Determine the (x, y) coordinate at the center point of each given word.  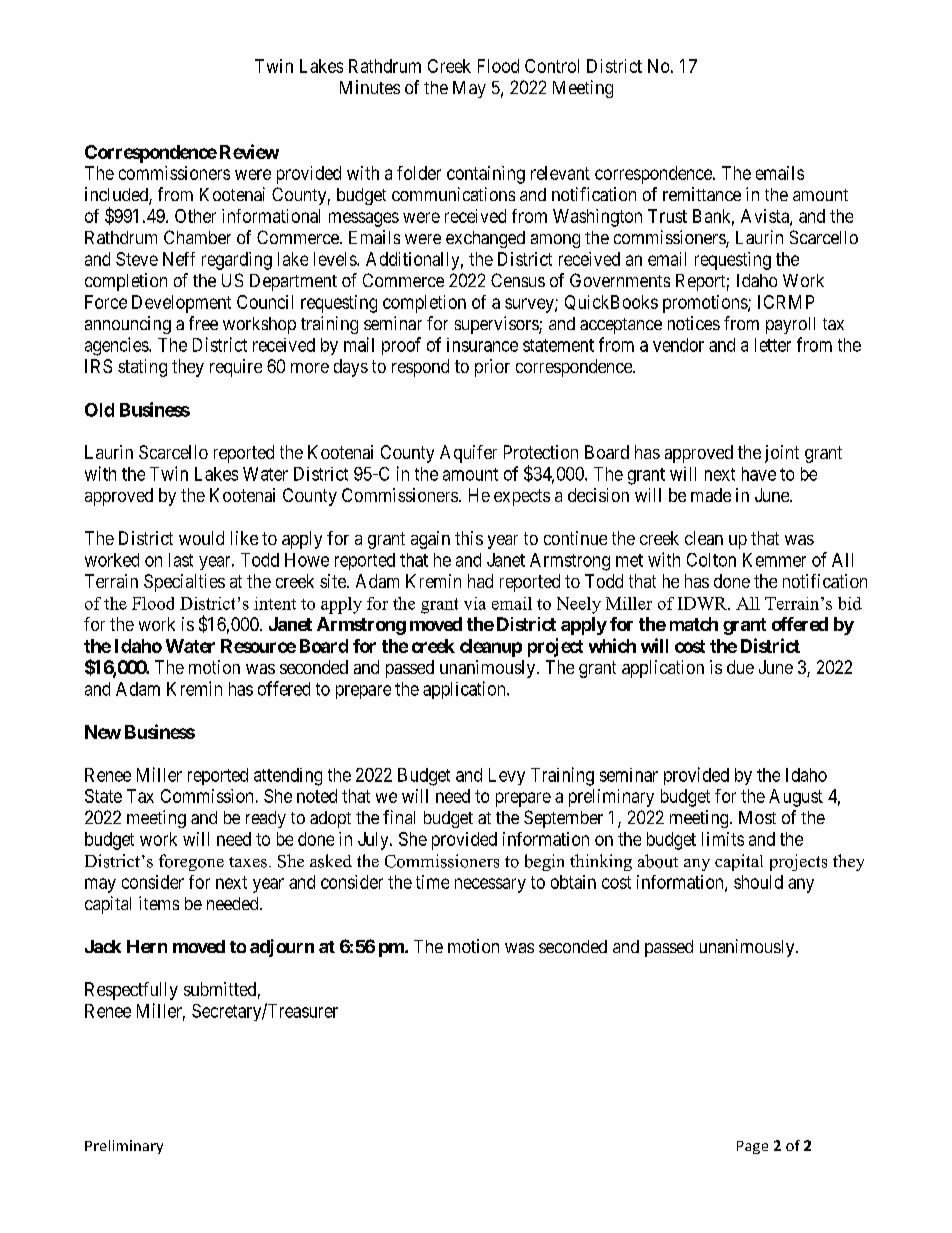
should (758, 882)
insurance (482, 345)
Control (552, 66)
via (475, 603)
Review (249, 151)
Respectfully (131, 991)
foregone (191, 862)
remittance (702, 194)
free (203, 323)
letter (773, 345)
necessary (490, 885)
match (694, 624)
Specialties (184, 583)
